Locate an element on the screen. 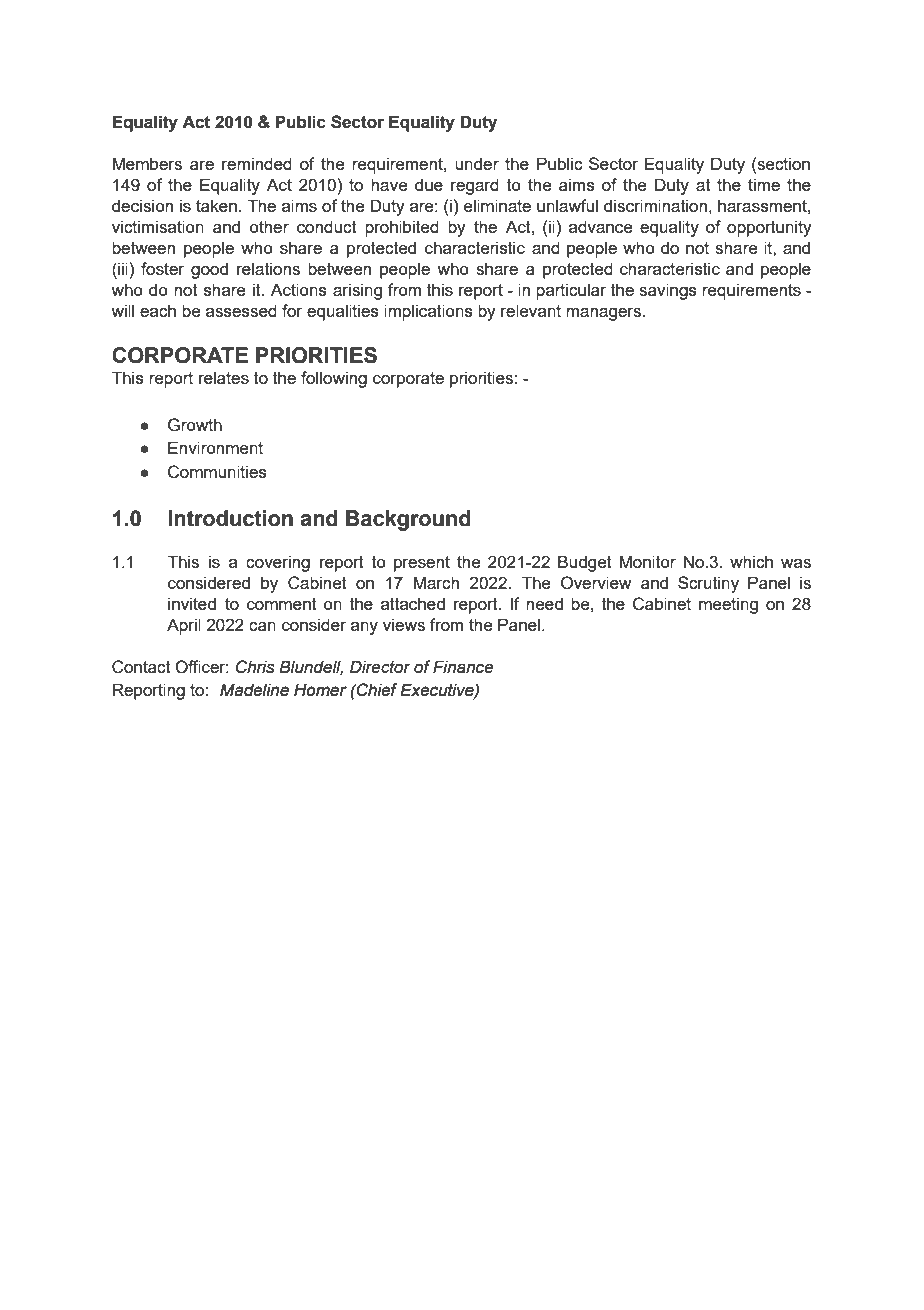 The image size is (924, 1310). managers is located at coordinates (605, 314).
